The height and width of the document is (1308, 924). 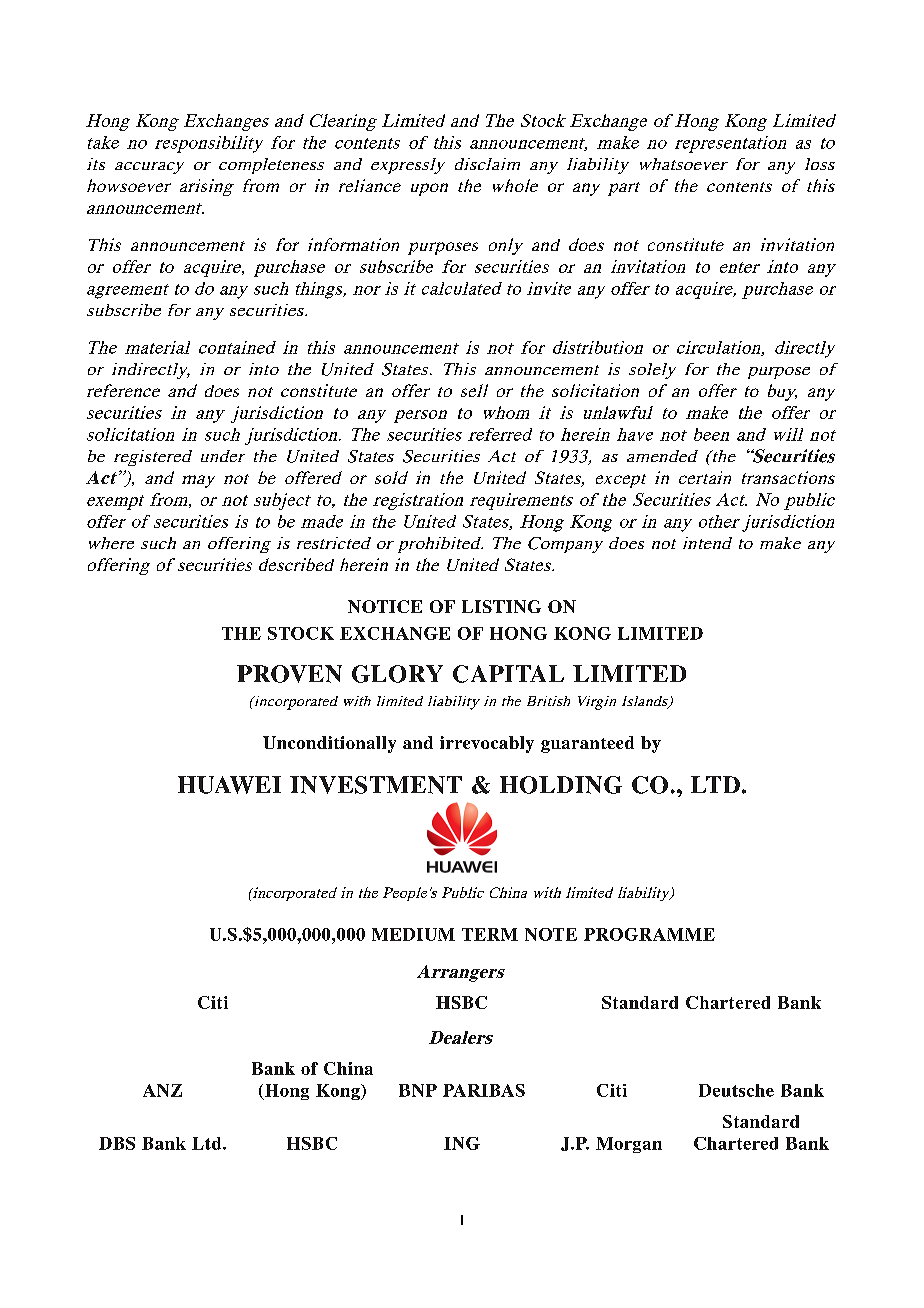 I want to click on PROVEN, so click(x=289, y=674).
